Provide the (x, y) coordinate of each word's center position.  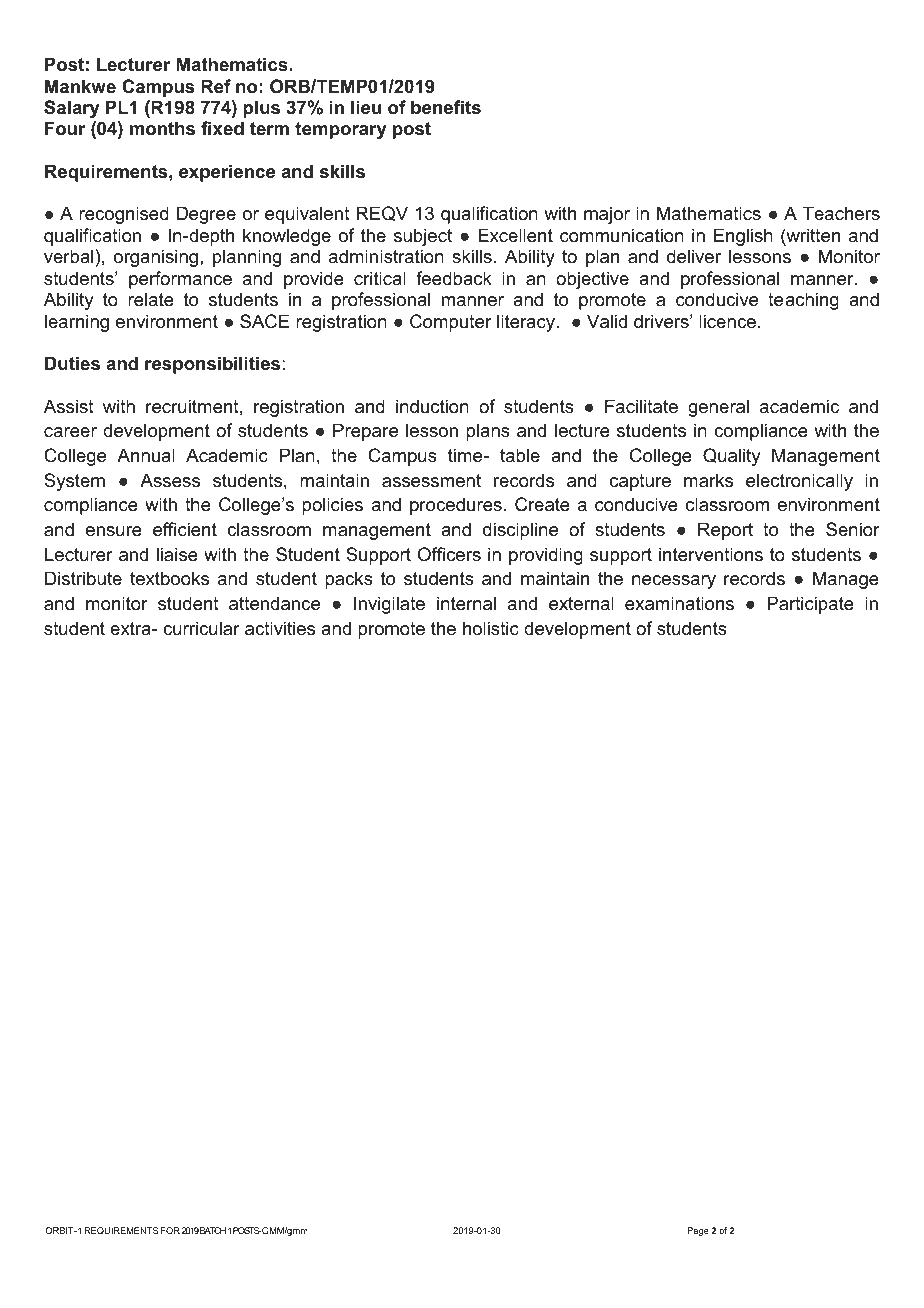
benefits (446, 107)
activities (280, 628)
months (162, 128)
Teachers (841, 213)
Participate (810, 605)
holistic (491, 628)
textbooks (169, 578)
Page (698, 1231)
